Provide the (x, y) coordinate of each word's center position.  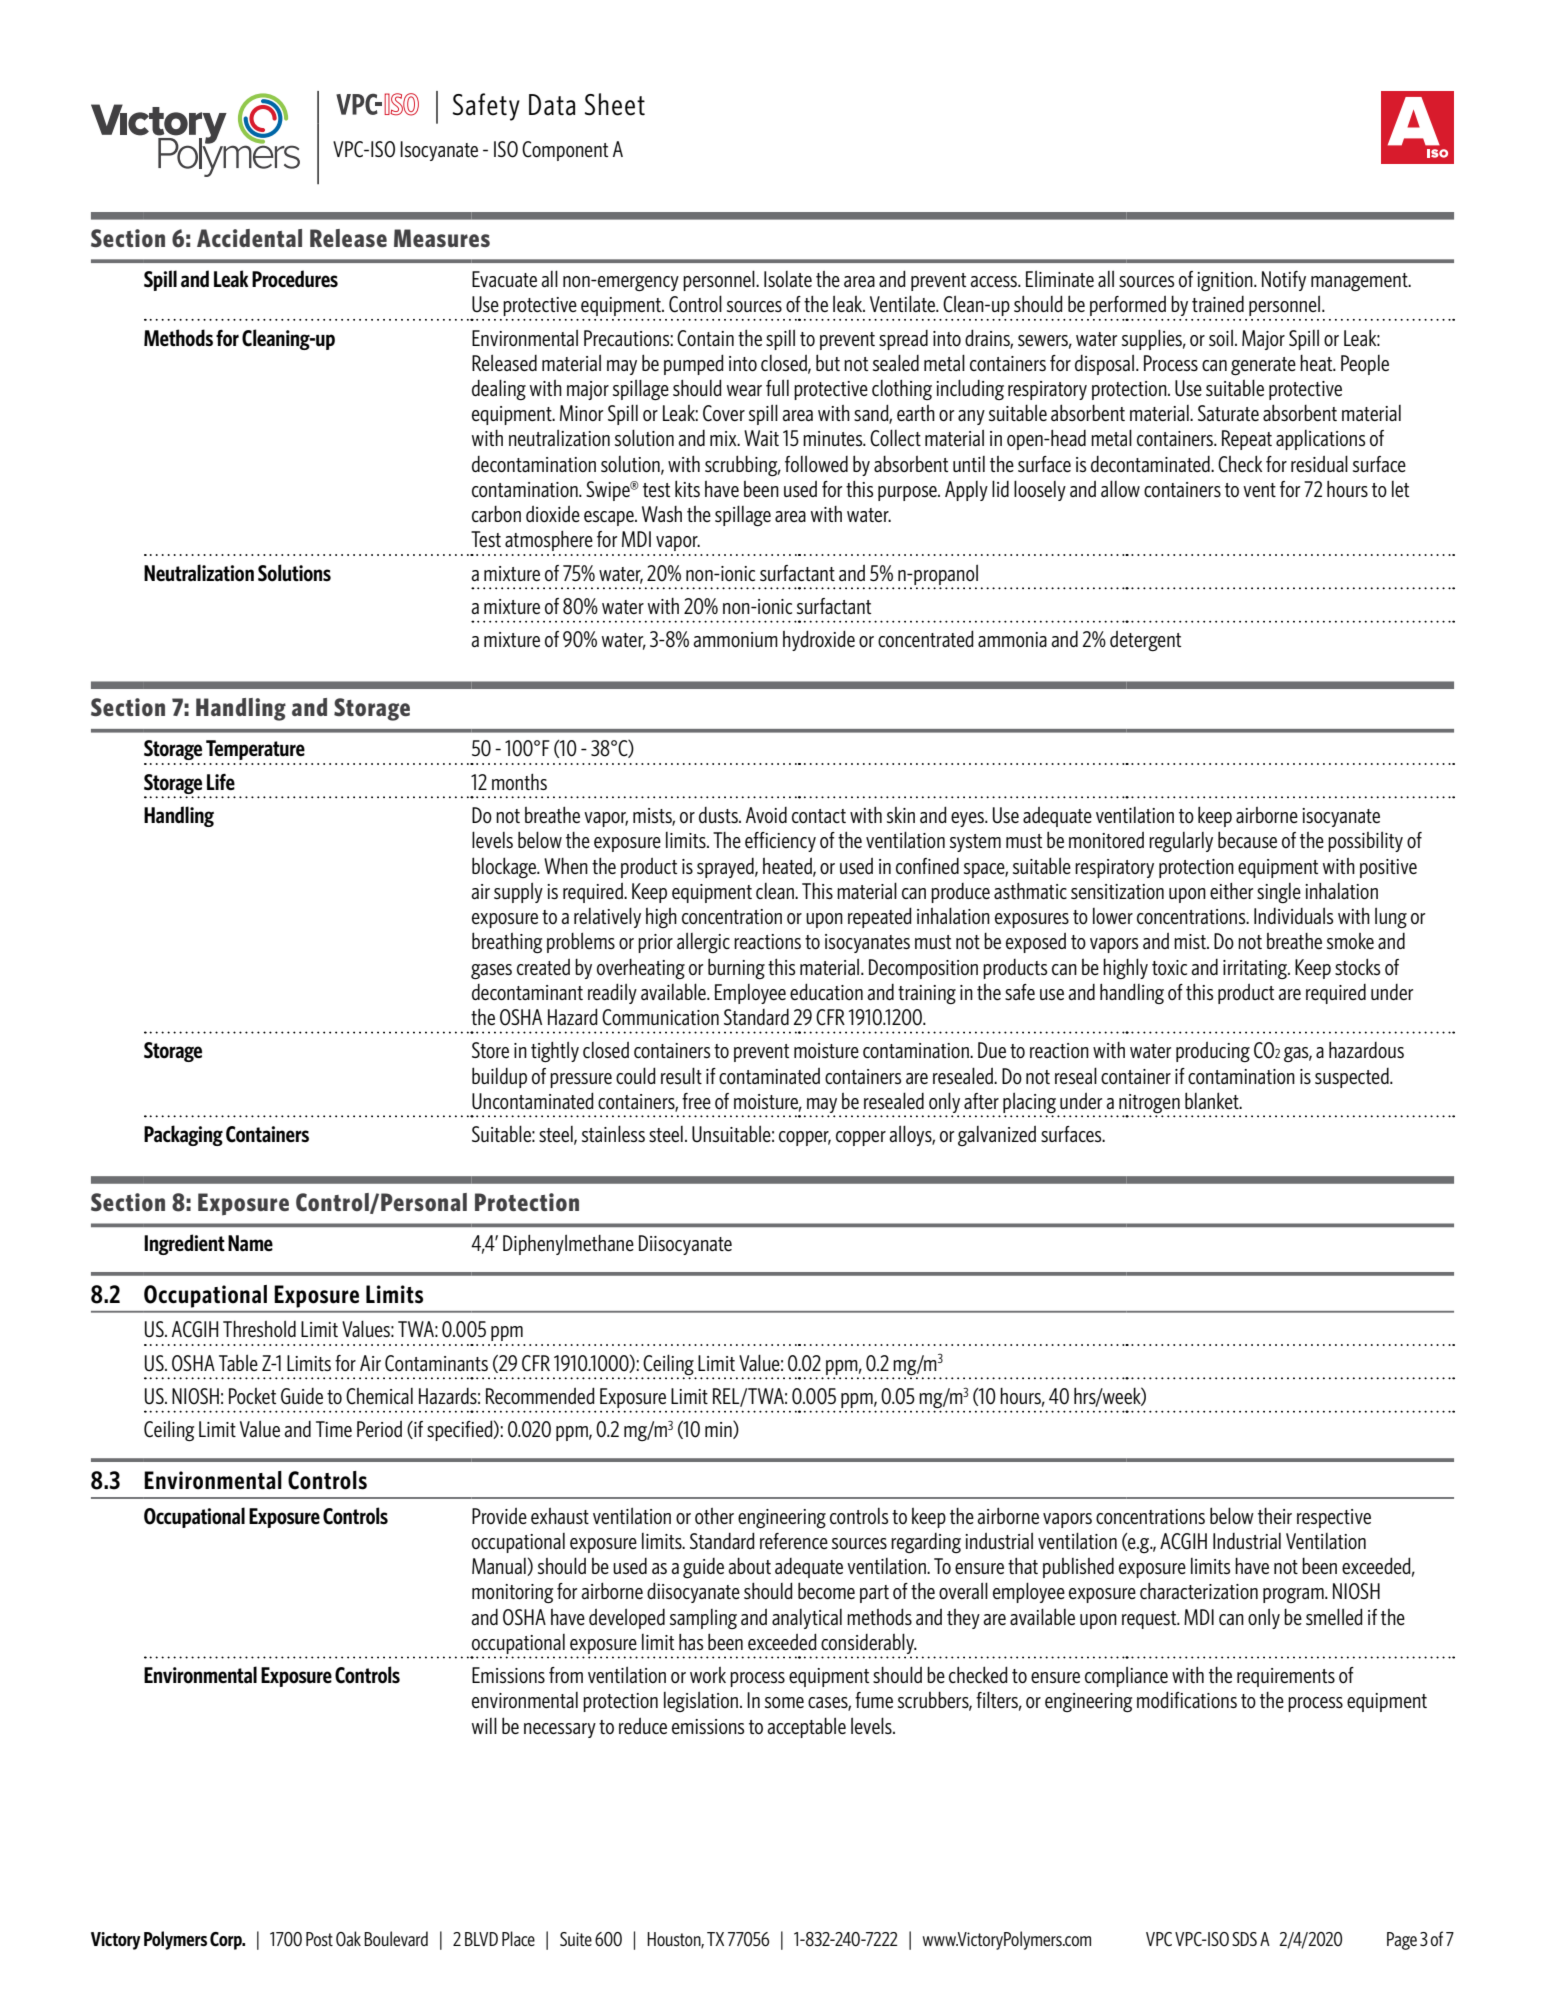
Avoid (766, 815)
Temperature (255, 750)
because (1247, 839)
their (1275, 1516)
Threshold (259, 1328)
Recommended (540, 1395)
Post (319, 1939)
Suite (576, 1939)
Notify (1284, 281)
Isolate (788, 279)
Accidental (249, 238)
